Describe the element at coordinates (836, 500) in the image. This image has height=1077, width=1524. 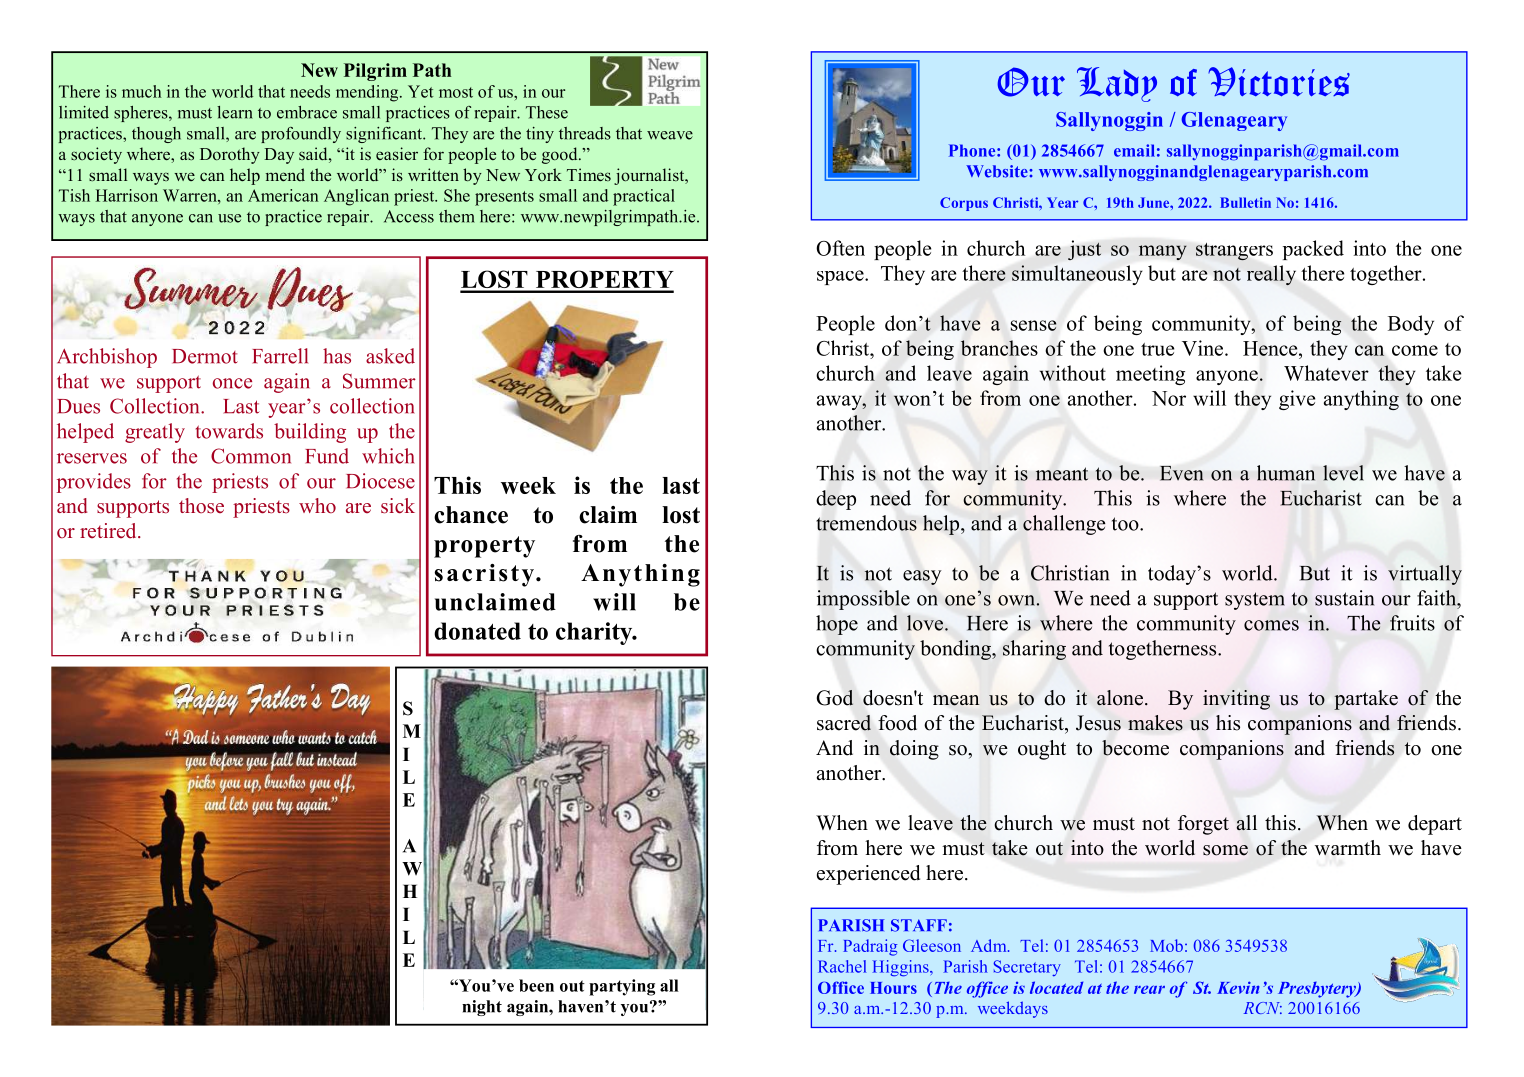
I see `deep` at that location.
